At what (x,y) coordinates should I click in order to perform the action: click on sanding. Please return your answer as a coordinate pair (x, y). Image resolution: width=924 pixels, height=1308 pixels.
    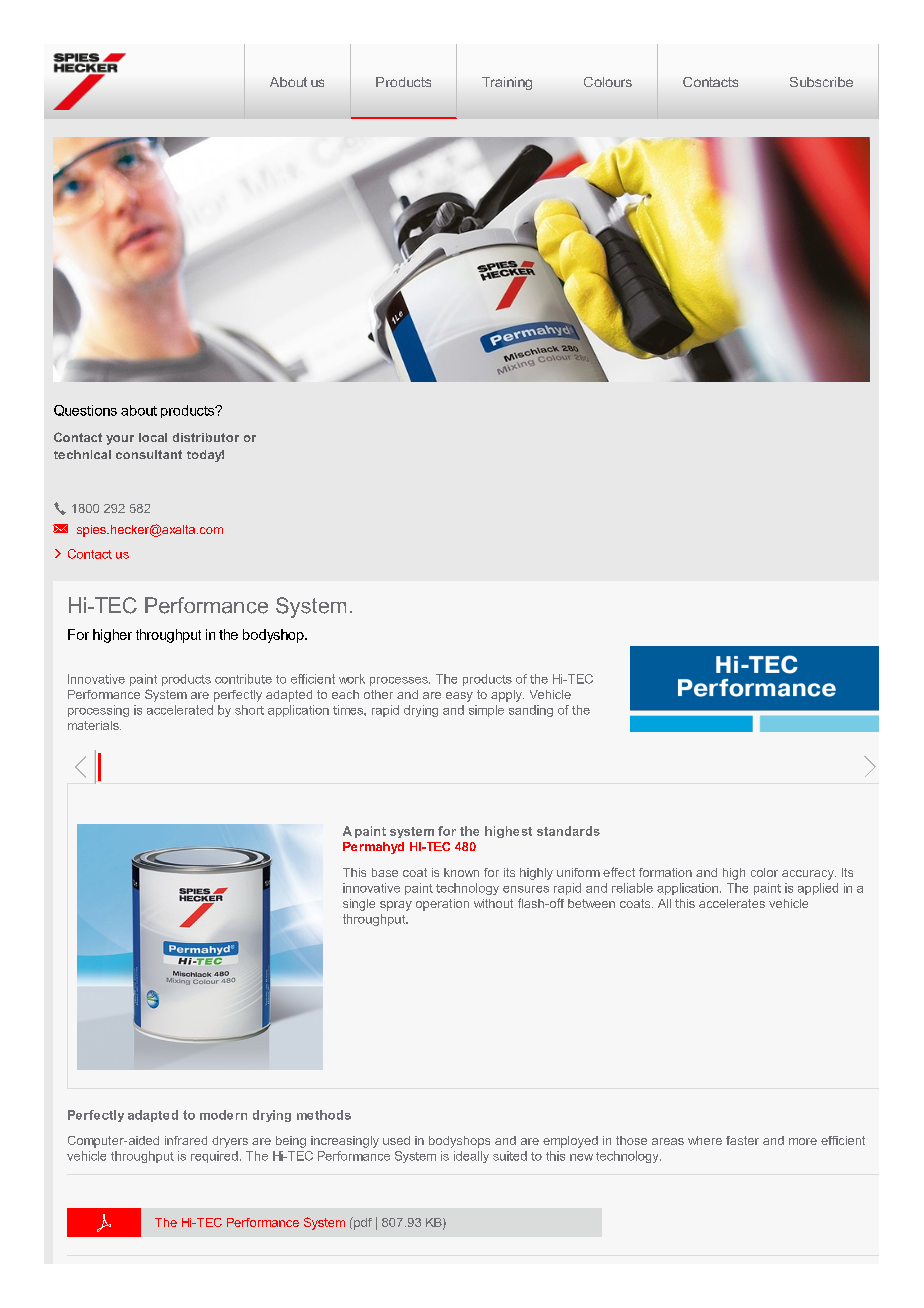
    Looking at the image, I should click on (531, 711).
